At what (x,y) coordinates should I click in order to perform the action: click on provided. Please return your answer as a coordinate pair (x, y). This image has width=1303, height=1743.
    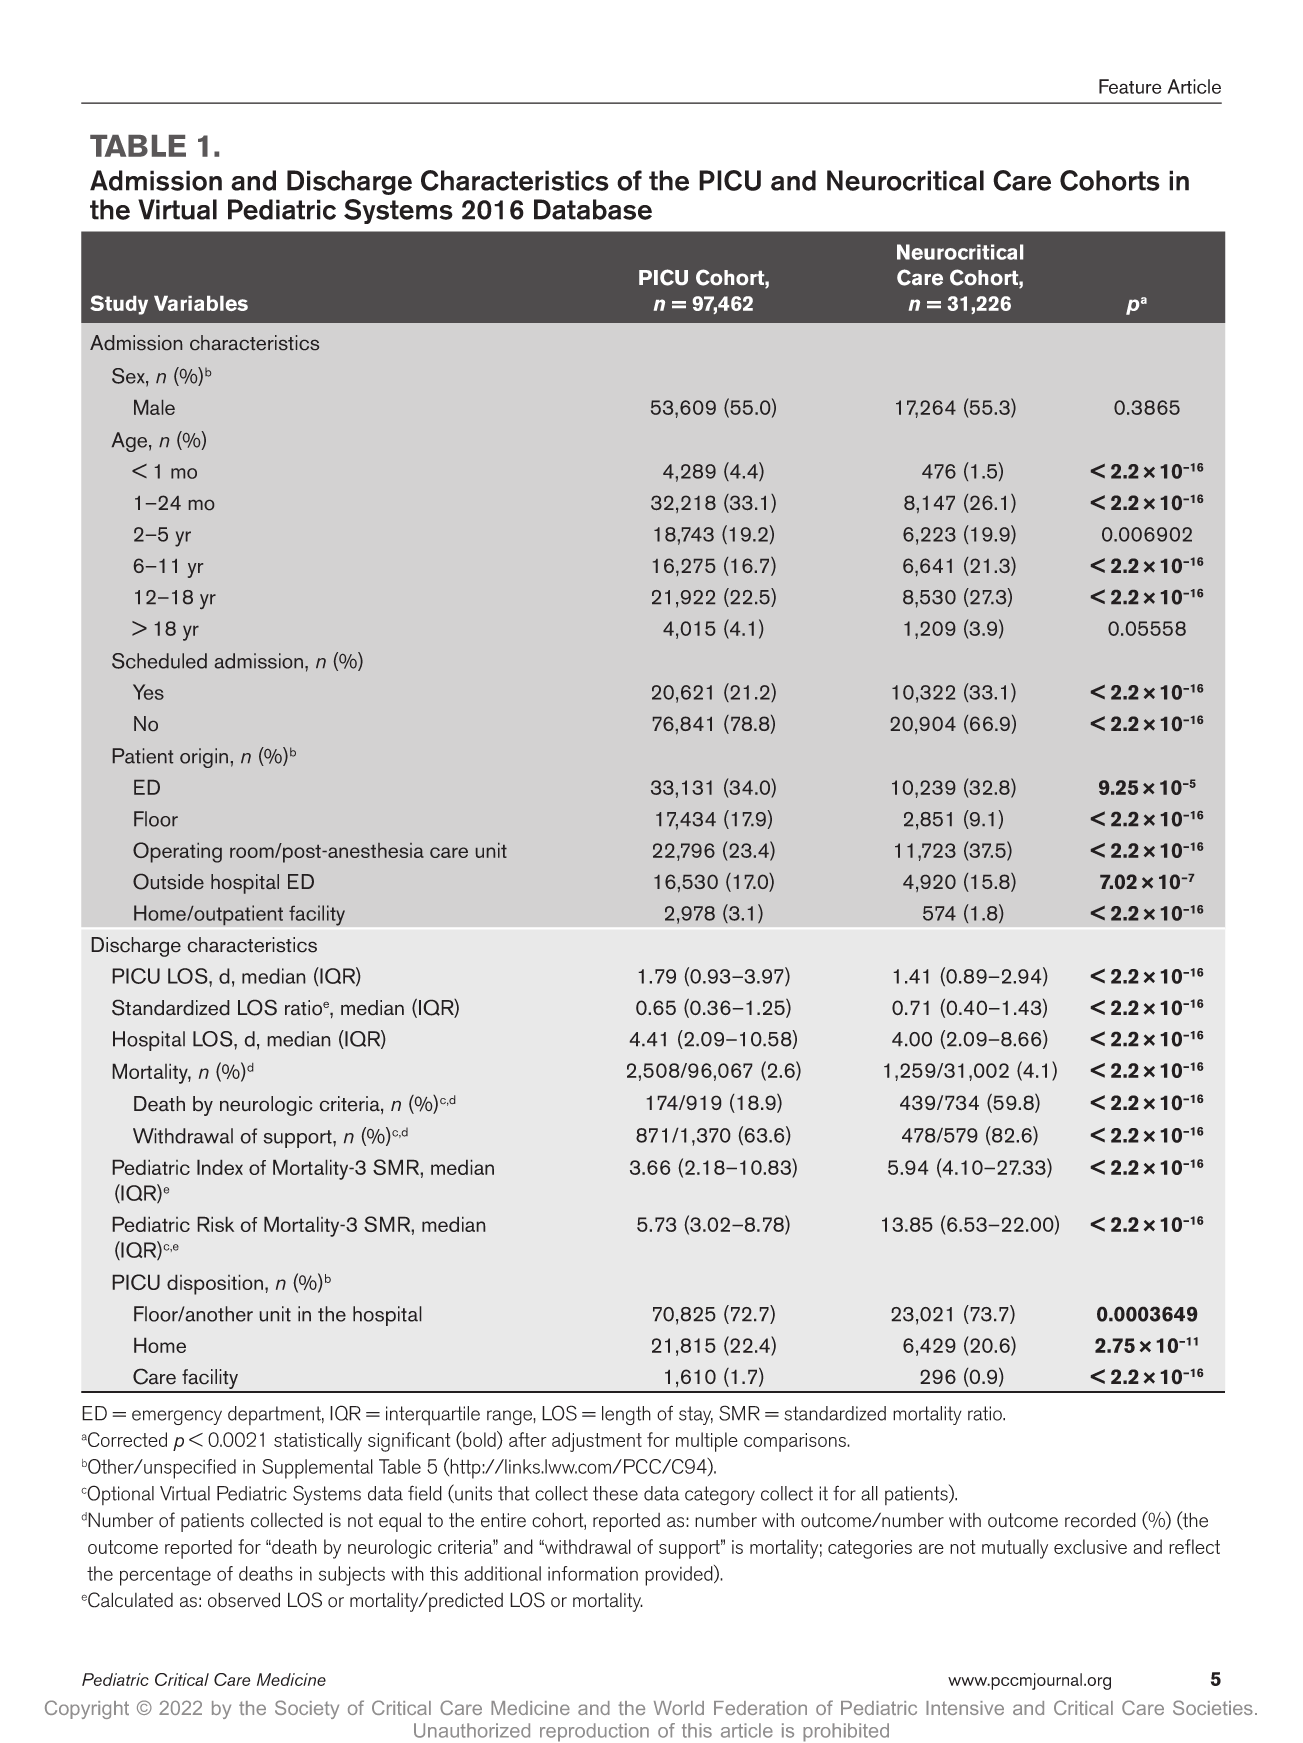
    Looking at the image, I should click on (680, 1575).
